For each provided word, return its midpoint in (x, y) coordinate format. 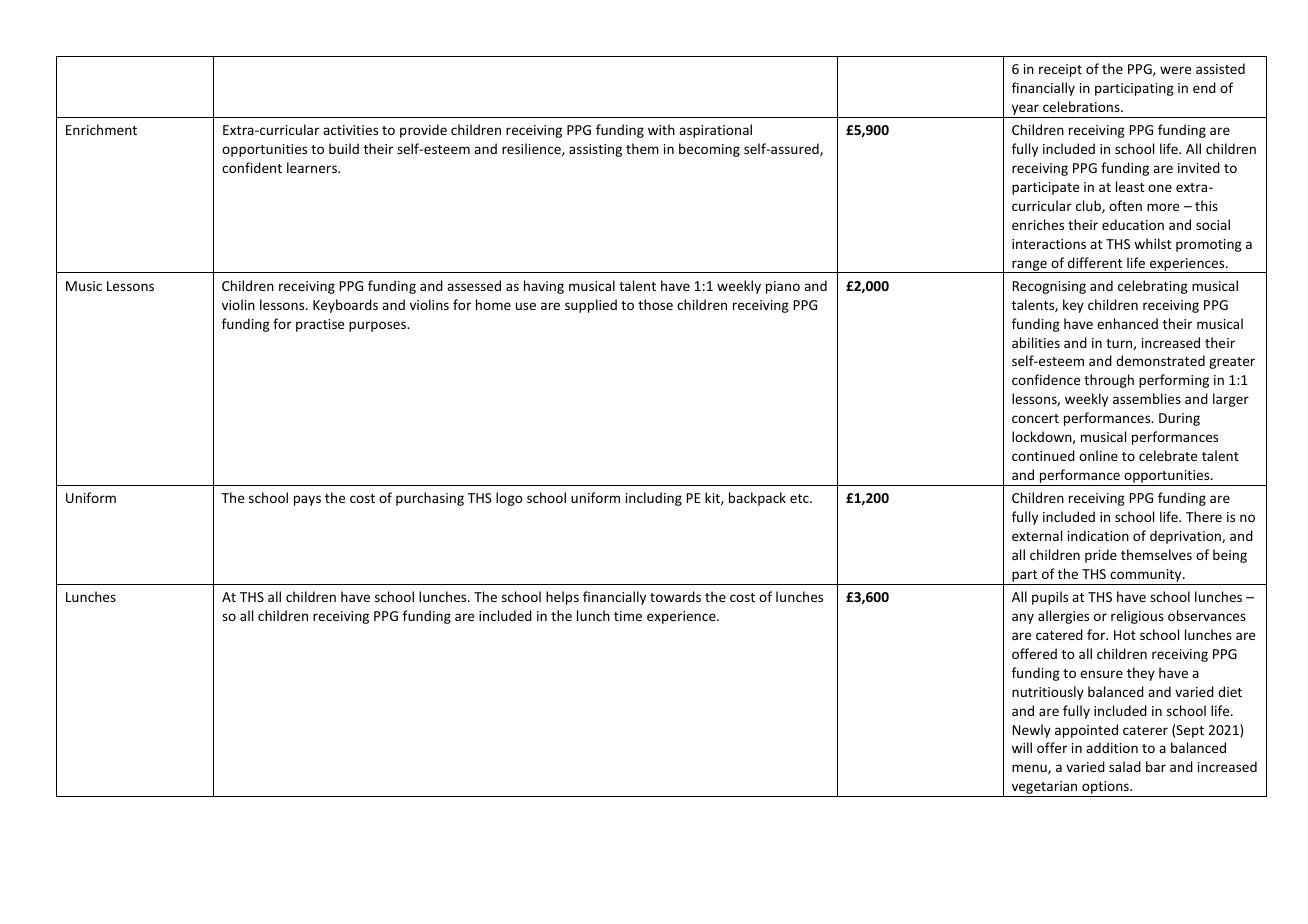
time (628, 616)
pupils (1050, 598)
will (1022, 747)
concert (1035, 418)
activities (350, 130)
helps (562, 598)
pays (307, 500)
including (654, 499)
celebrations (1082, 106)
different (1095, 262)
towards (675, 596)
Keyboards (345, 306)
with (661, 129)
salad (1125, 766)
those (655, 304)
